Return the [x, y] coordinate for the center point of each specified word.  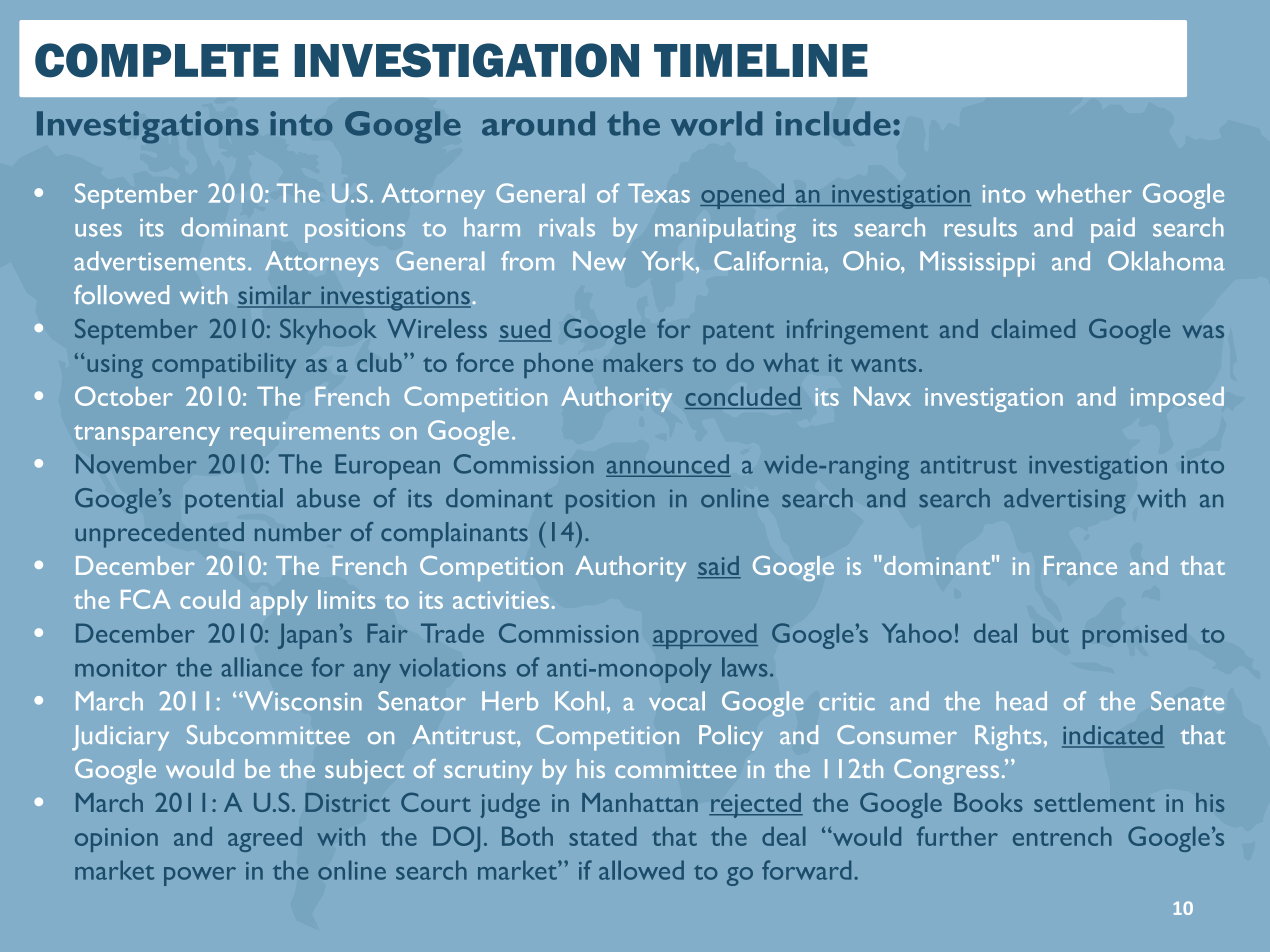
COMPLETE [156, 60]
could [210, 599]
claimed [1033, 328]
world [716, 123]
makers [643, 362]
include [833, 123]
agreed [265, 839]
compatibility [224, 365]
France [1080, 565]
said [719, 567]
